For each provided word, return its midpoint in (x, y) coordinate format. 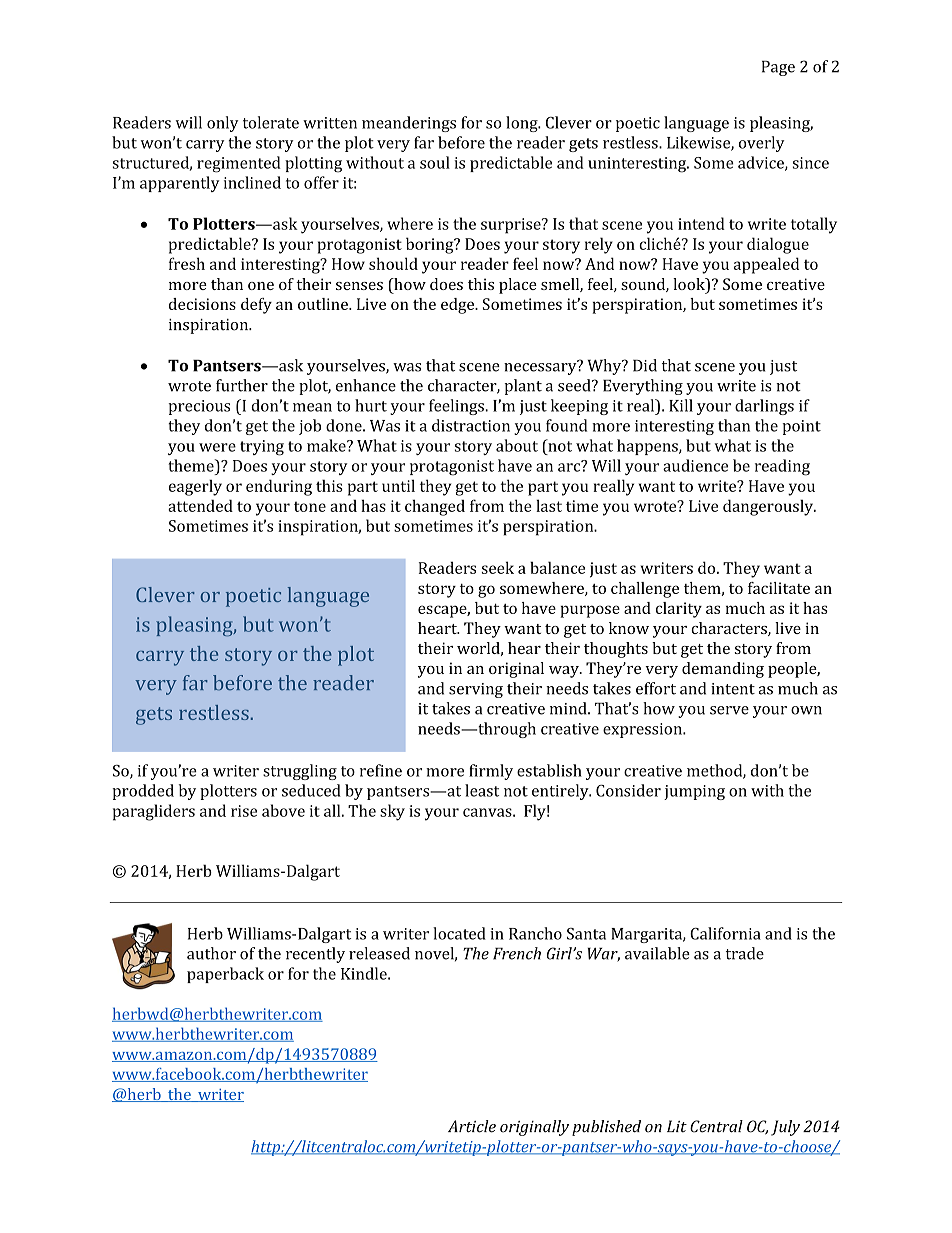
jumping (694, 792)
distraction (471, 425)
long (523, 124)
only (223, 124)
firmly (491, 772)
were (217, 447)
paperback (225, 975)
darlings (764, 407)
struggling (300, 772)
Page (778, 68)
